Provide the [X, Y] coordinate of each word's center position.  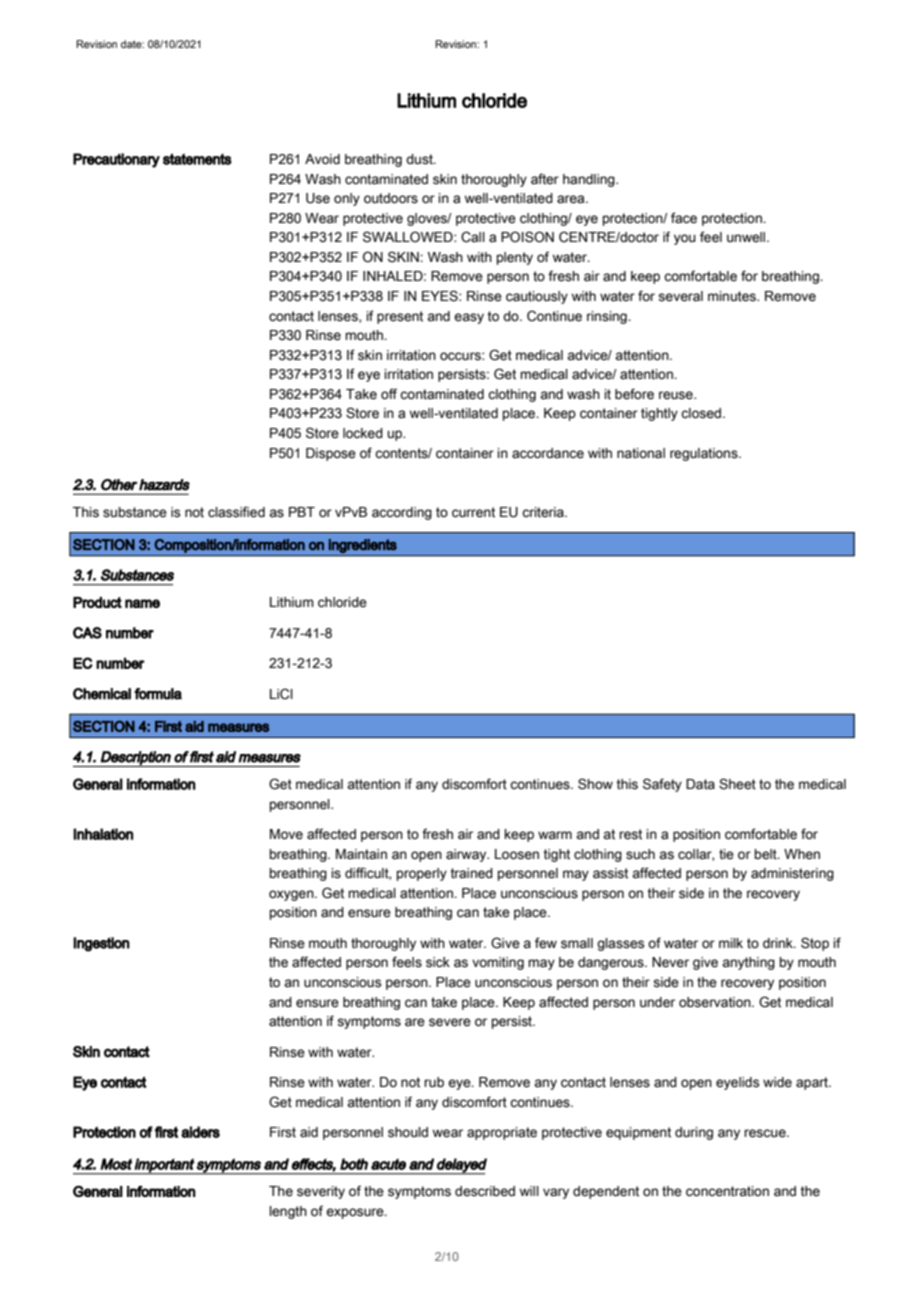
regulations [705, 454]
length [288, 1212]
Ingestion [101, 944]
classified [236, 512]
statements [197, 159]
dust [420, 159]
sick [438, 962]
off [389, 393]
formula [158, 694]
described [485, 1191]
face [684, 218]
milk [731, 943]
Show [595, 784]
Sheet [737, 784]
